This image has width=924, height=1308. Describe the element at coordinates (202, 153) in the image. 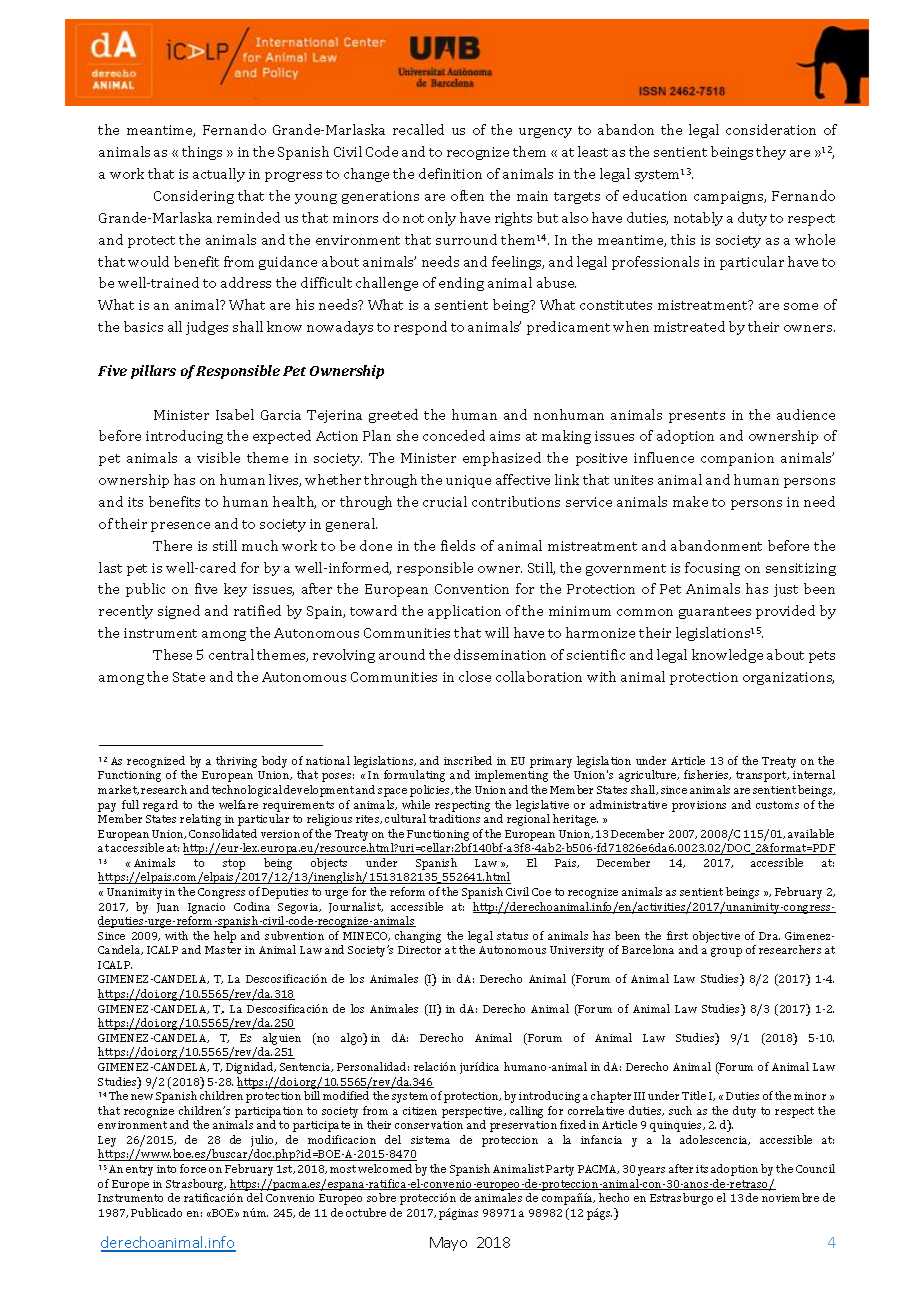

I see `things` at that location.
